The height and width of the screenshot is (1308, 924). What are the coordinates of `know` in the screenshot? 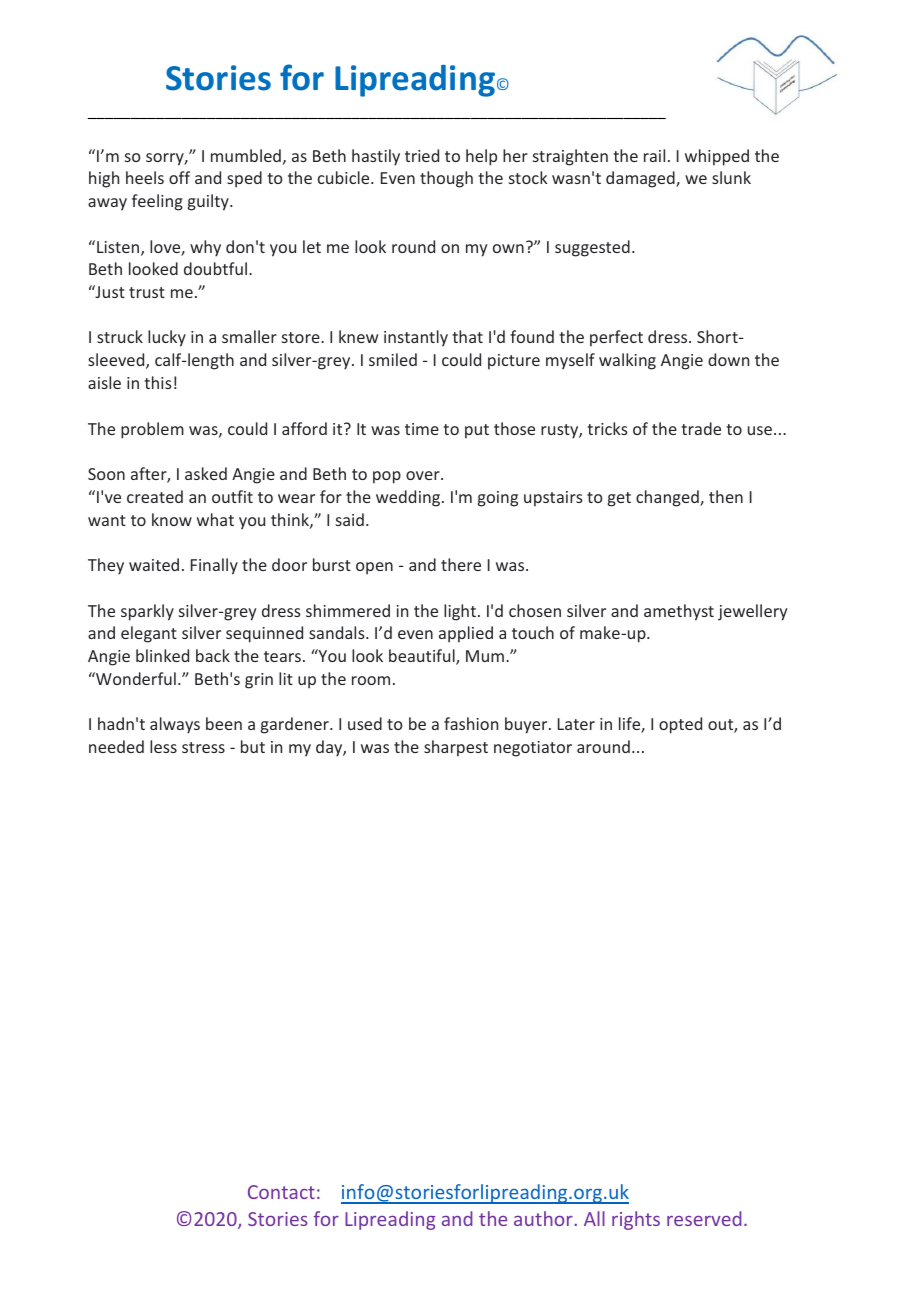 It's located at (172, 519).
